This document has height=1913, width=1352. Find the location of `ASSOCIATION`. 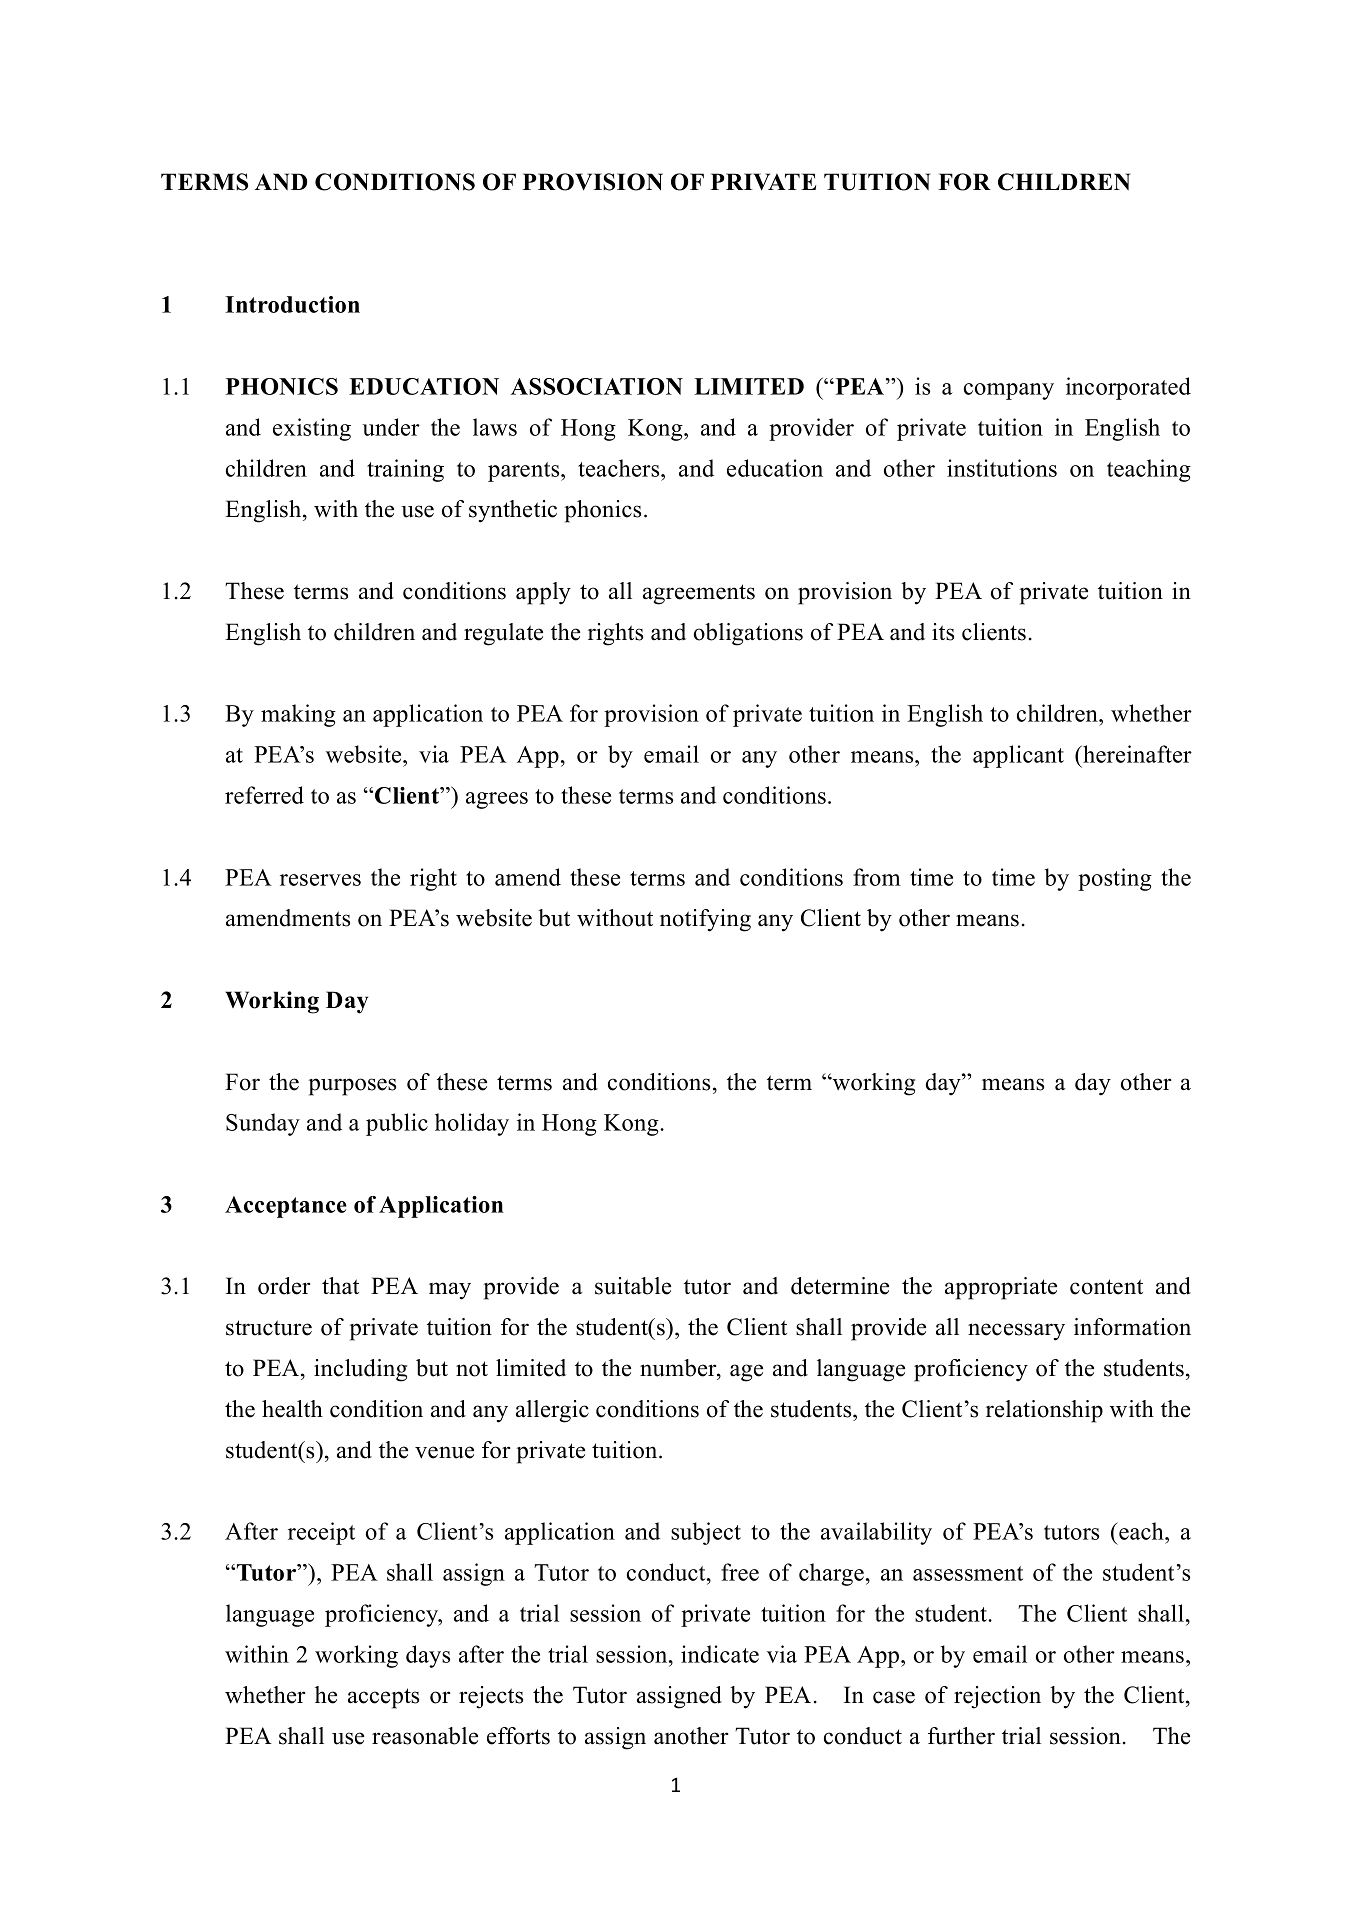

ASSOCIATION is located at coordinates (597, 386).
